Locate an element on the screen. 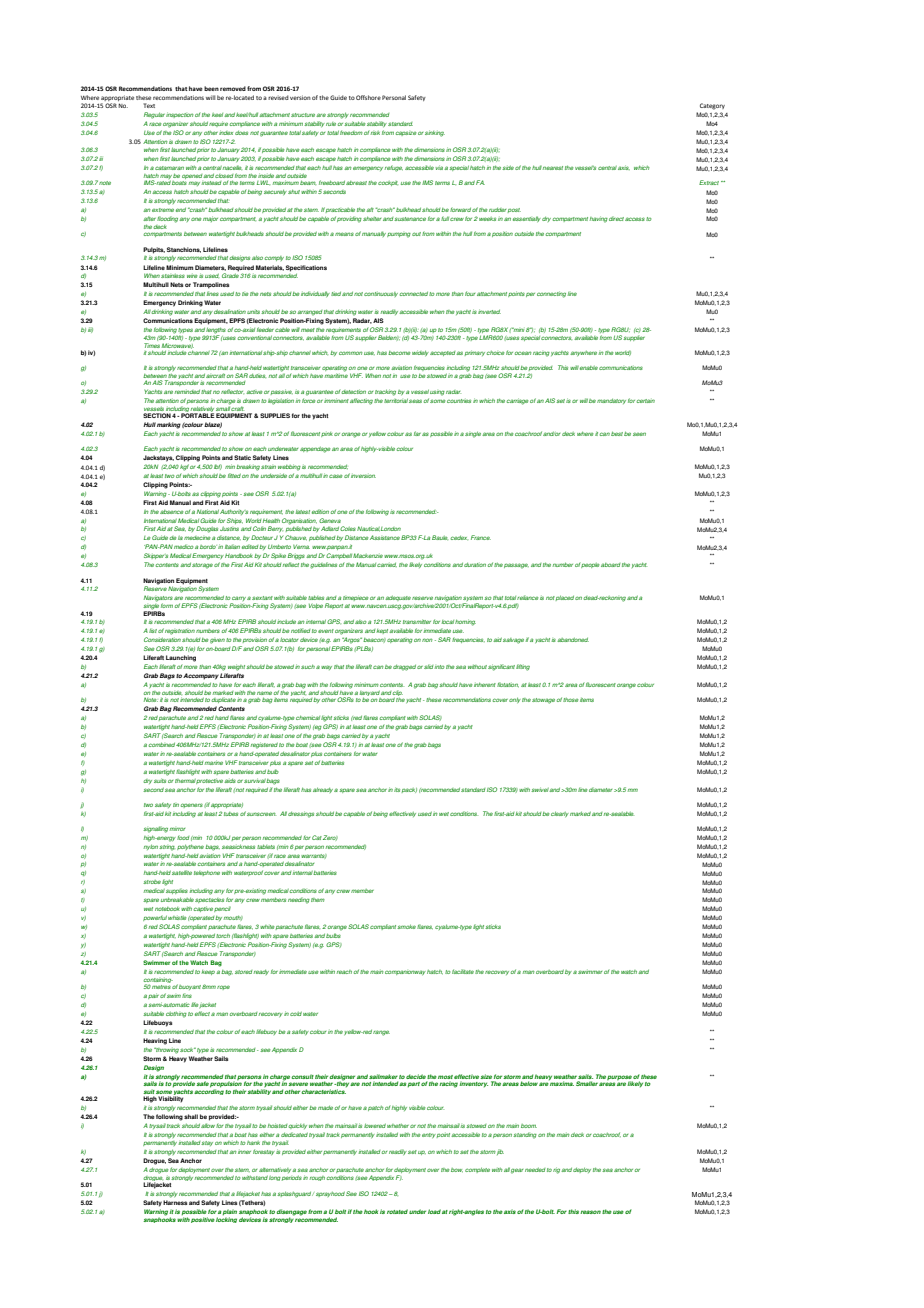 The image size is (924, 1308). index is located at coordinates (226, 132).
